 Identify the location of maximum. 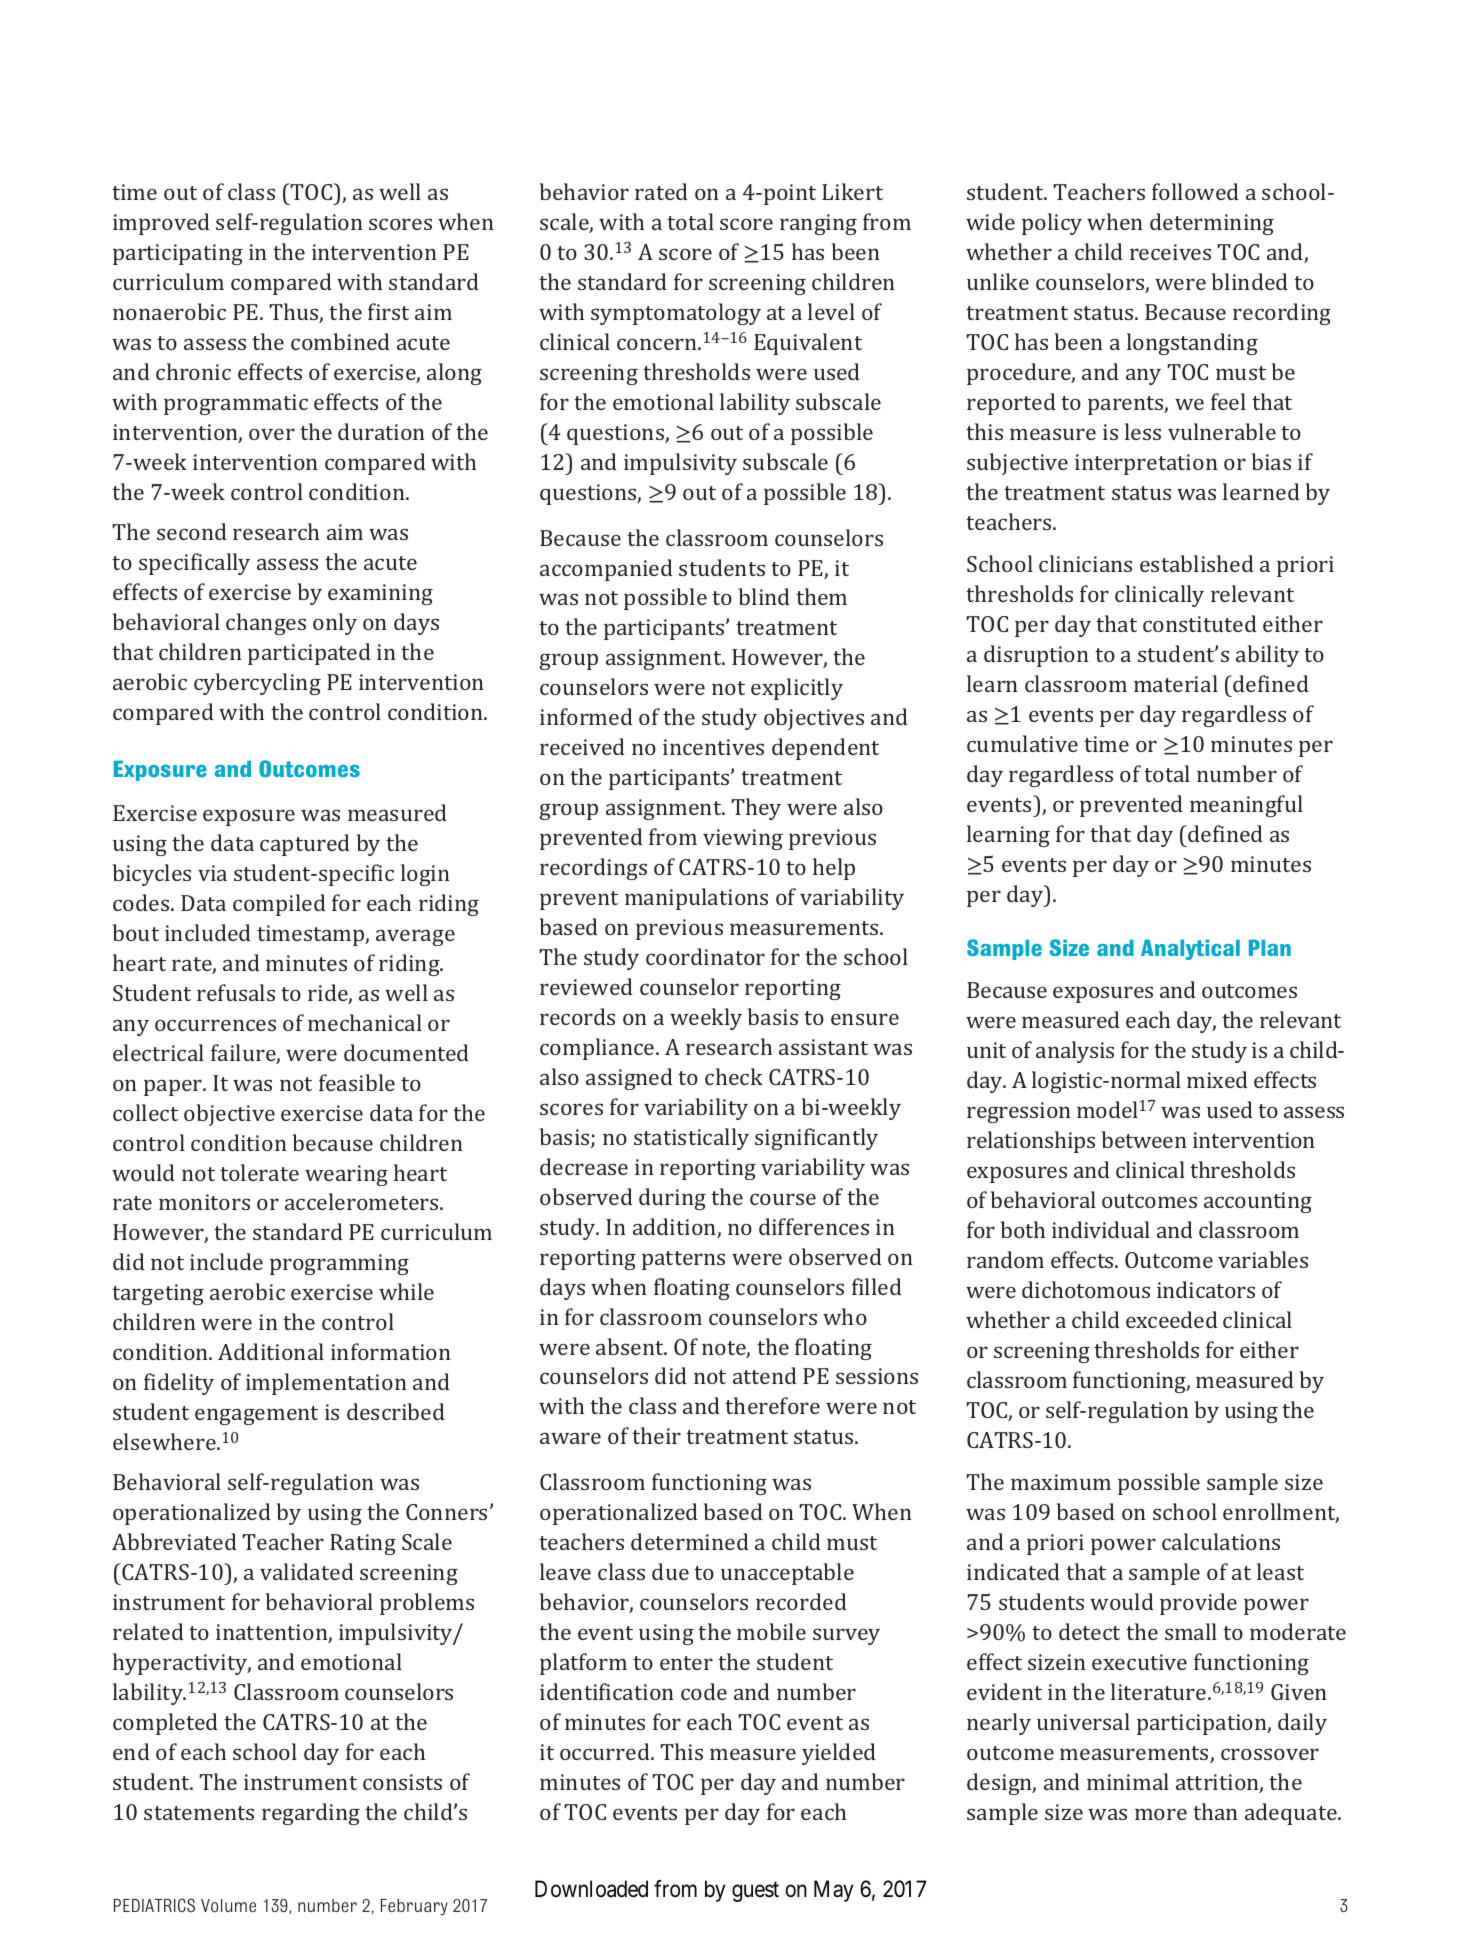
(1061, 1482).
